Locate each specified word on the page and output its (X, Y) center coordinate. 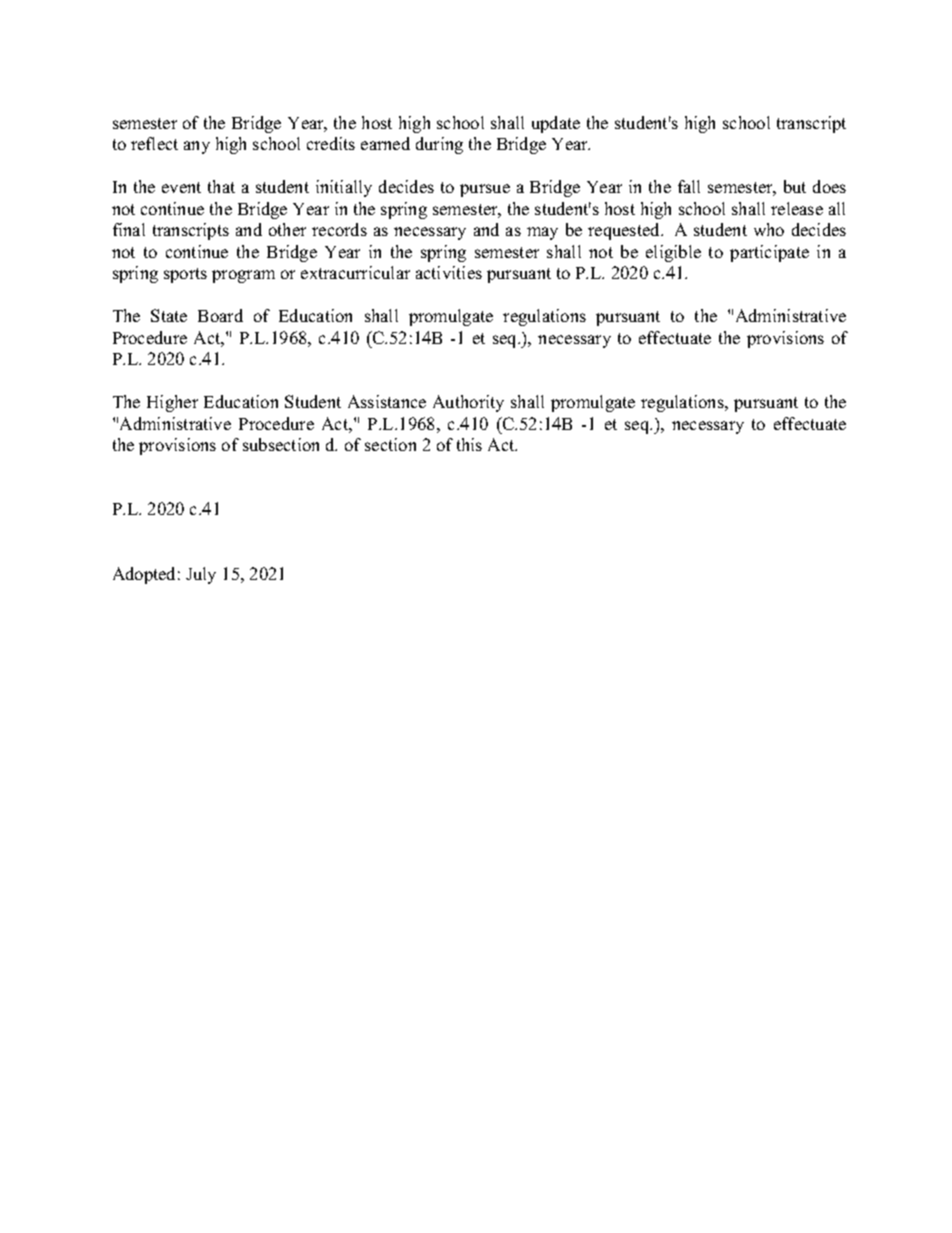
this (469, 444)
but (795, 186)
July (201, 575)
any (197, 147)
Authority (468, 403)
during (439, 145)
